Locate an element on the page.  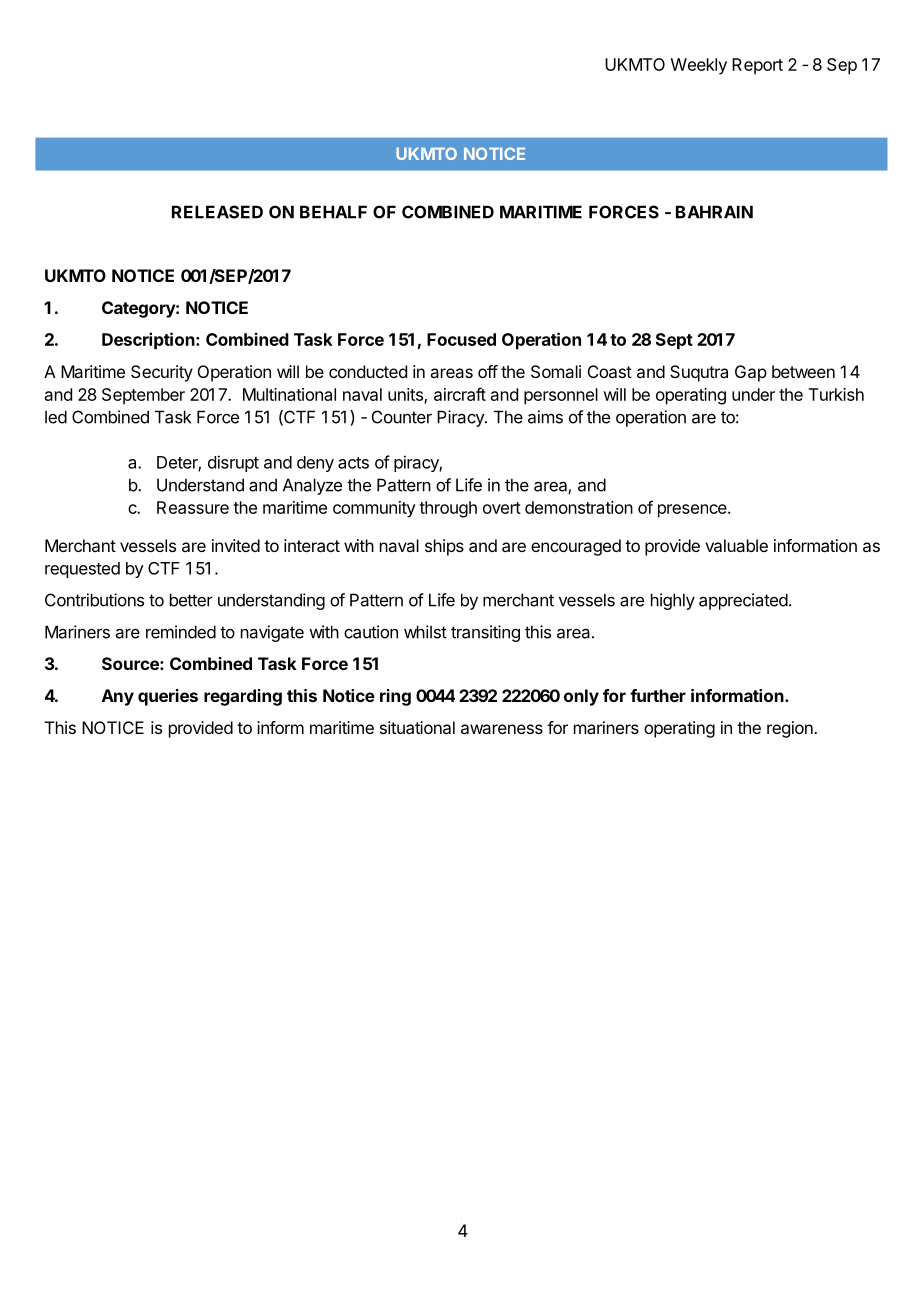
aircraft is located at coordinates (460, 394).
